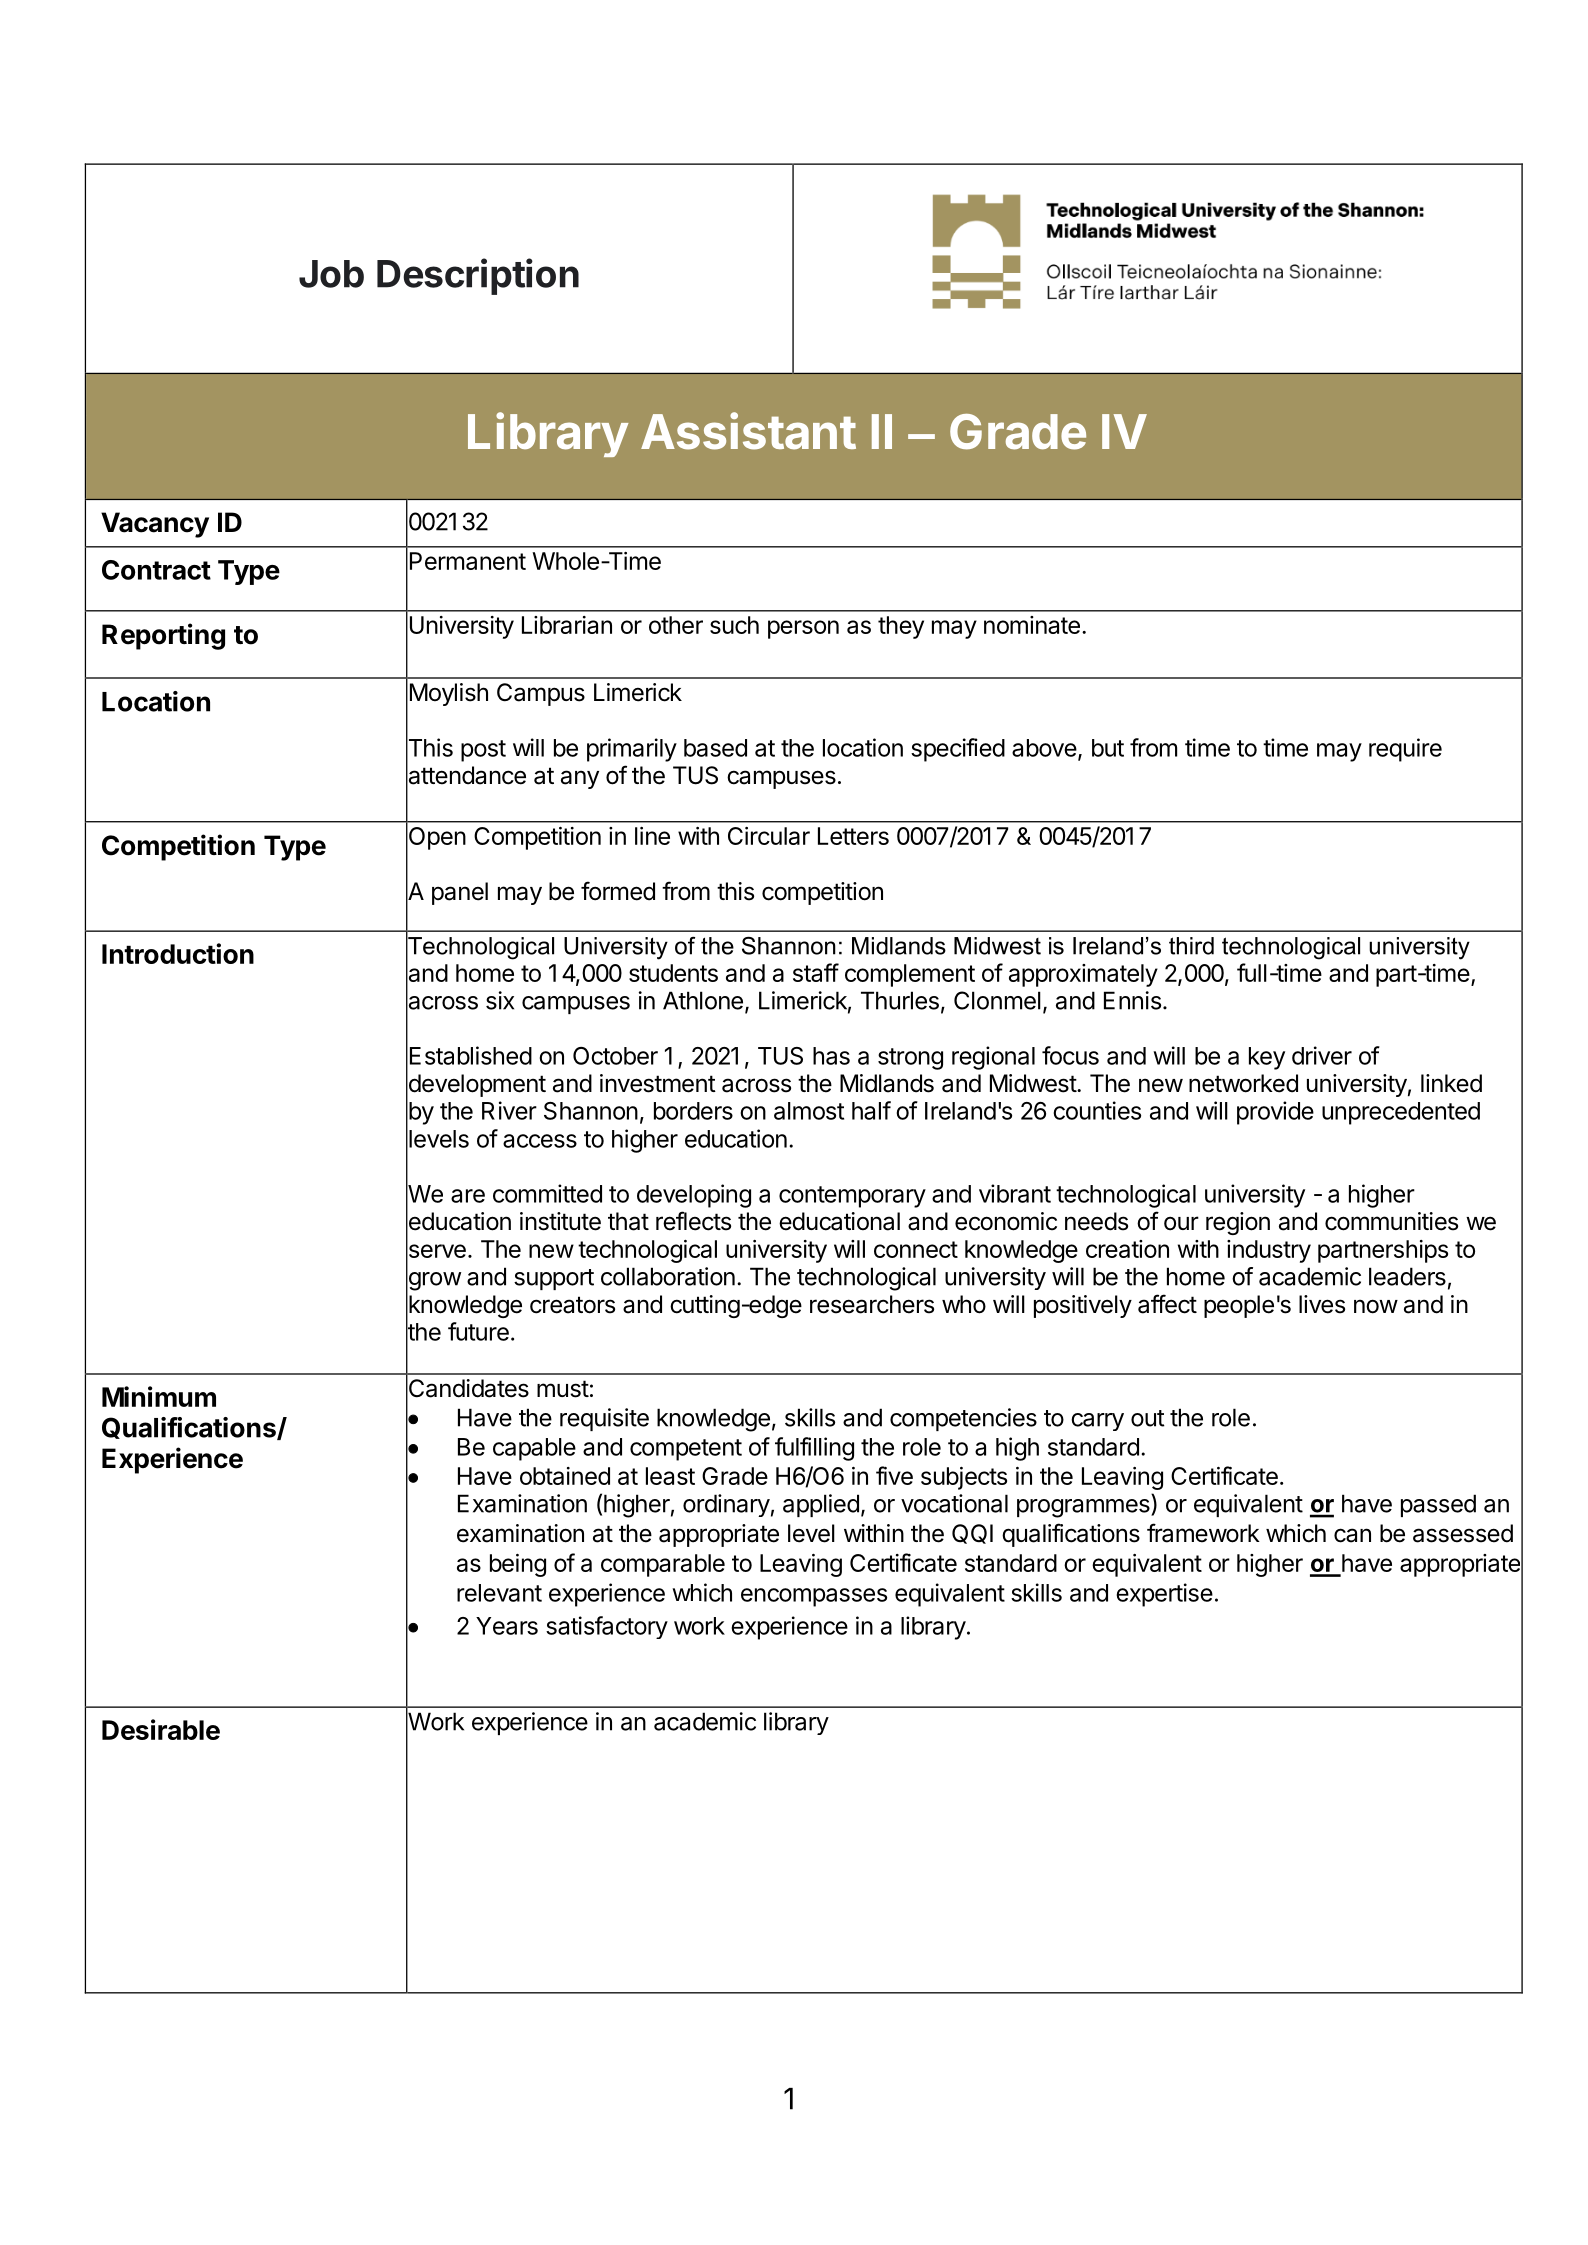  Describe the element at coordinates (748, 431) in the screenshot. I see `Assistant` at that location.
